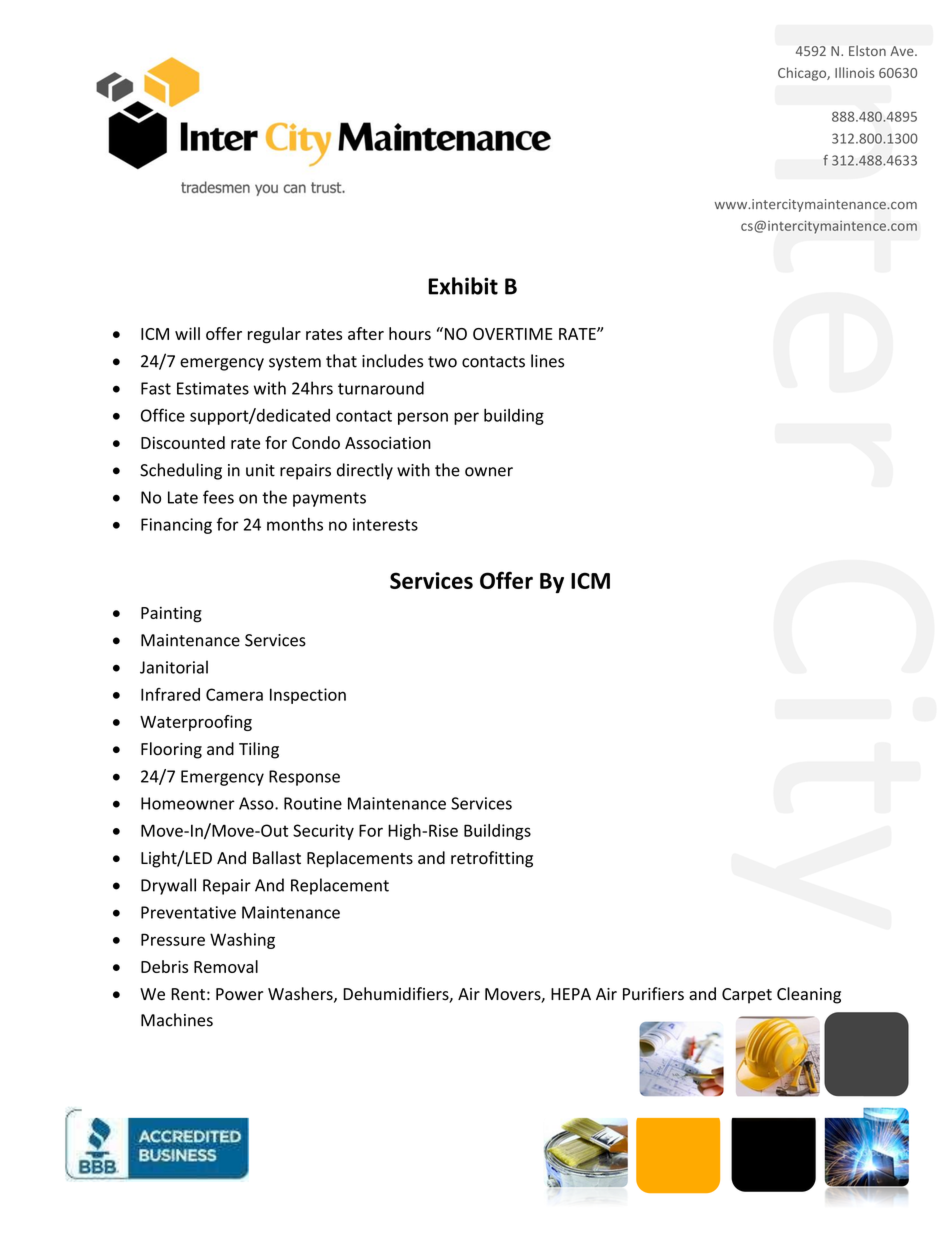 This screenshot has height=1233, width=952. I want to click on months, so click(295, 524).
